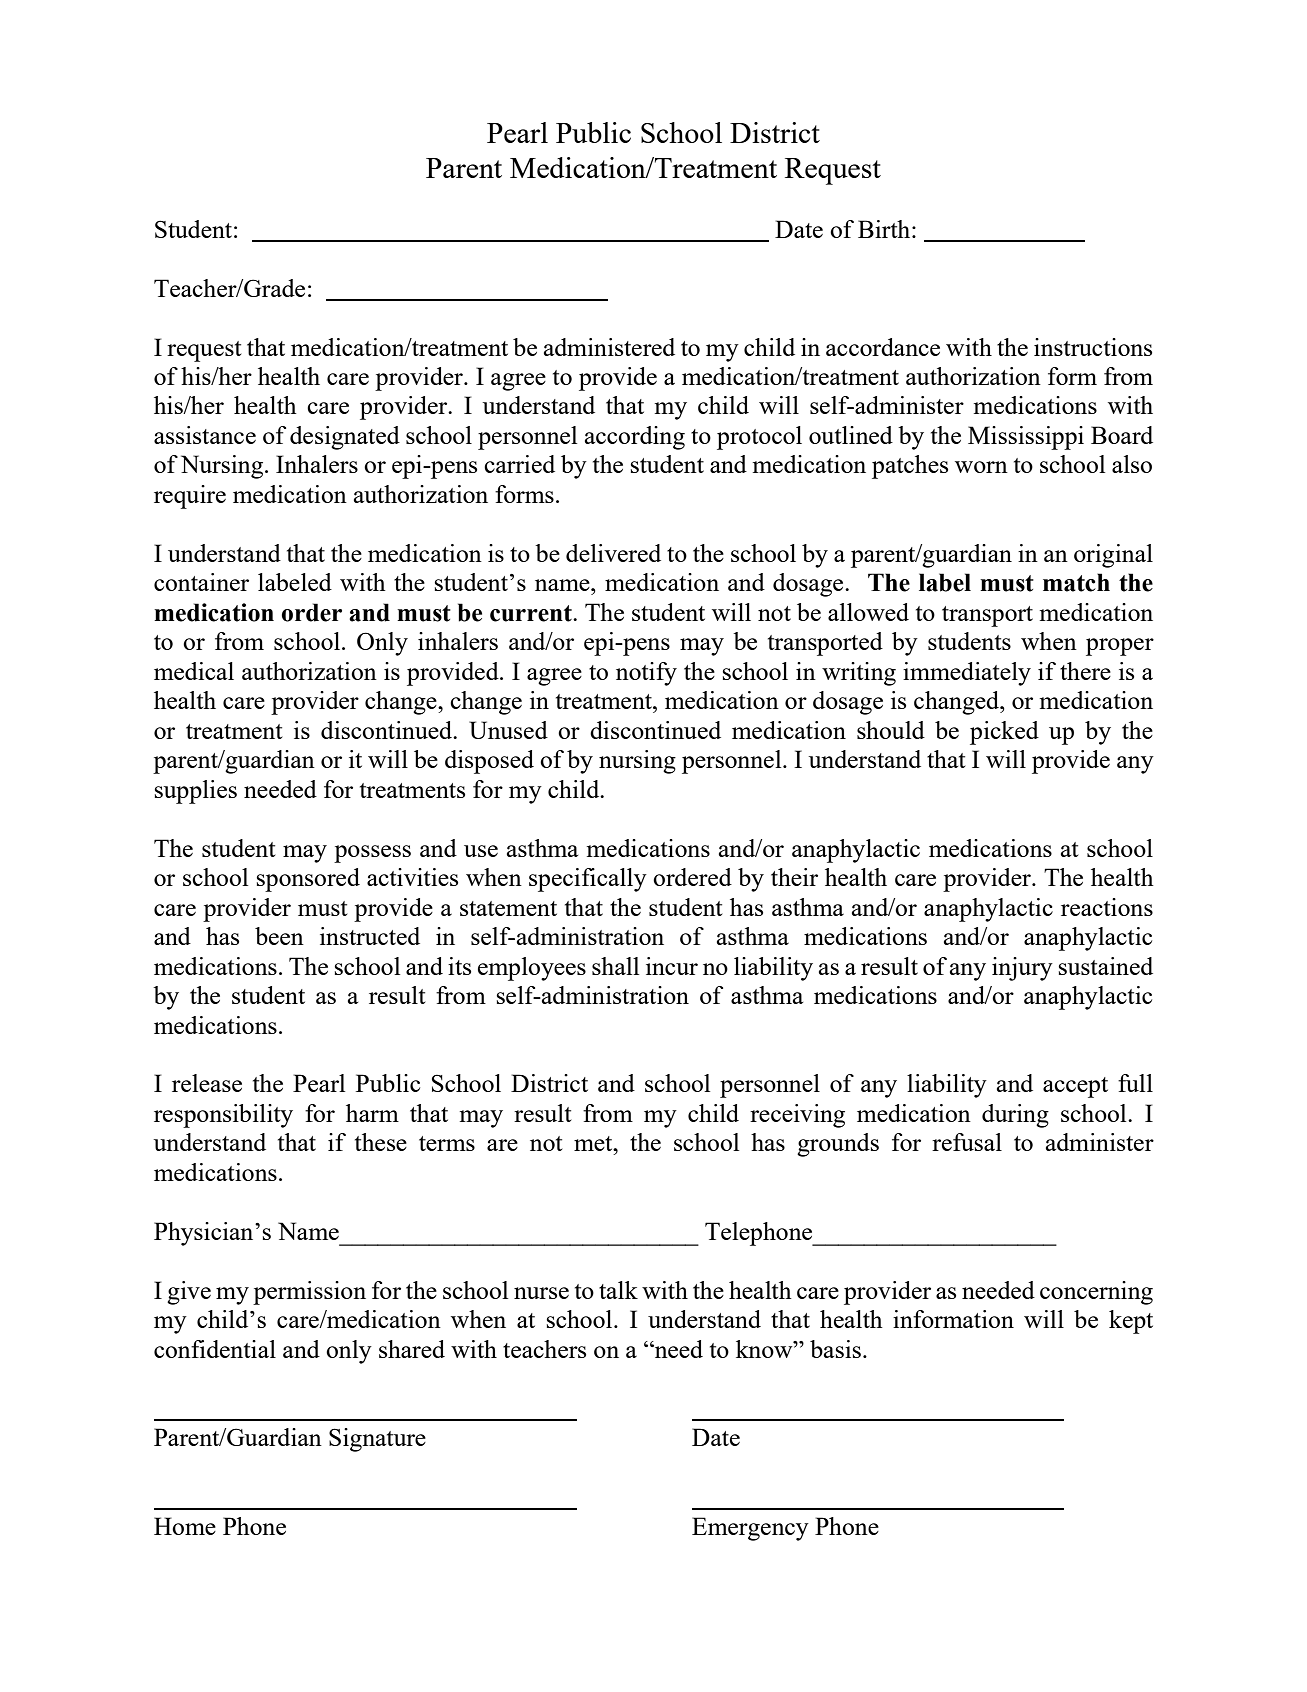 The width and height of the page is (1307, 1692). What do you see at coordinates (279, 936) in the page?
I see `been` at bounding box center [279, 936].
